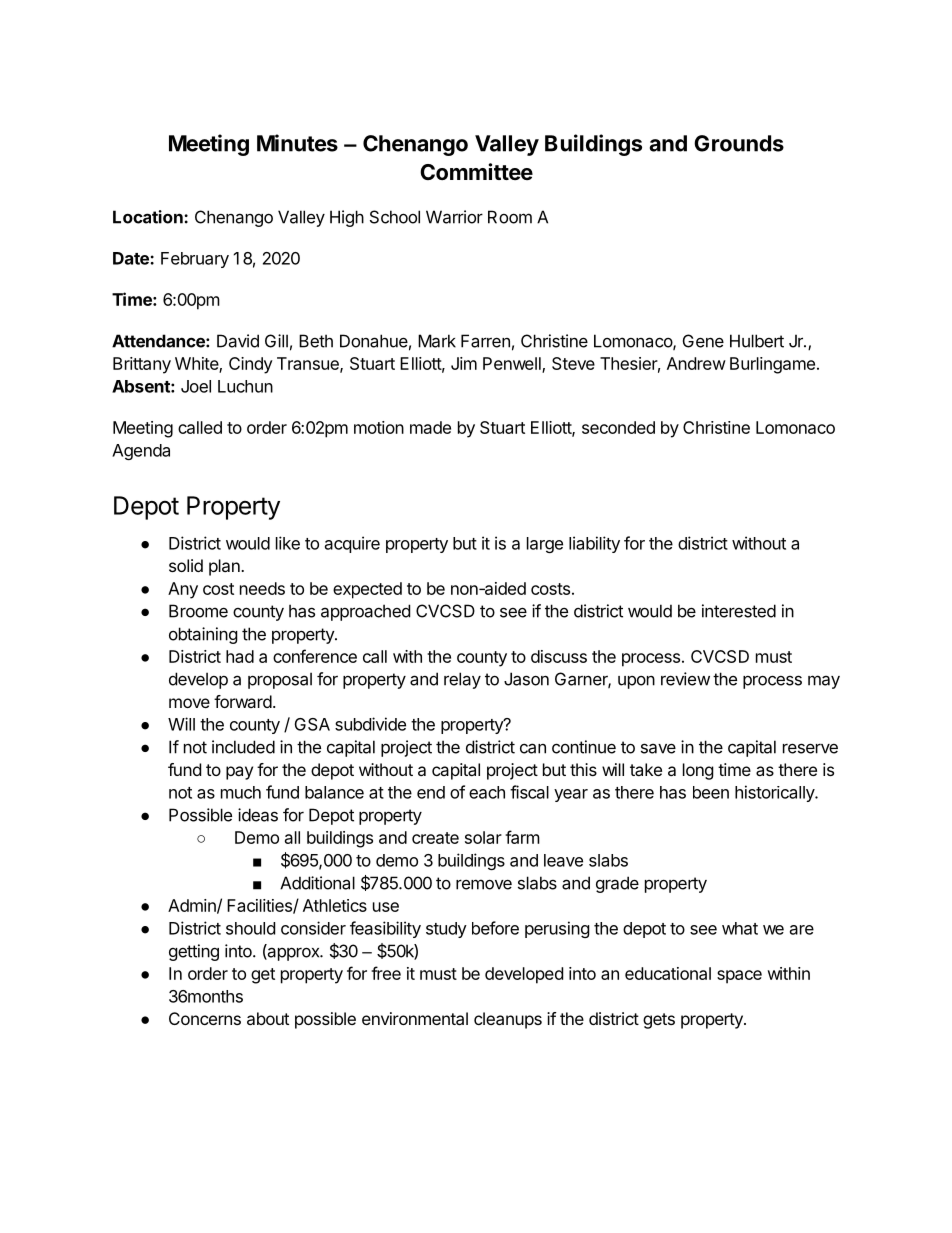  Describe the element at coordinates (205, 1018) in the screenshot. I see `Concerns` at that location.
